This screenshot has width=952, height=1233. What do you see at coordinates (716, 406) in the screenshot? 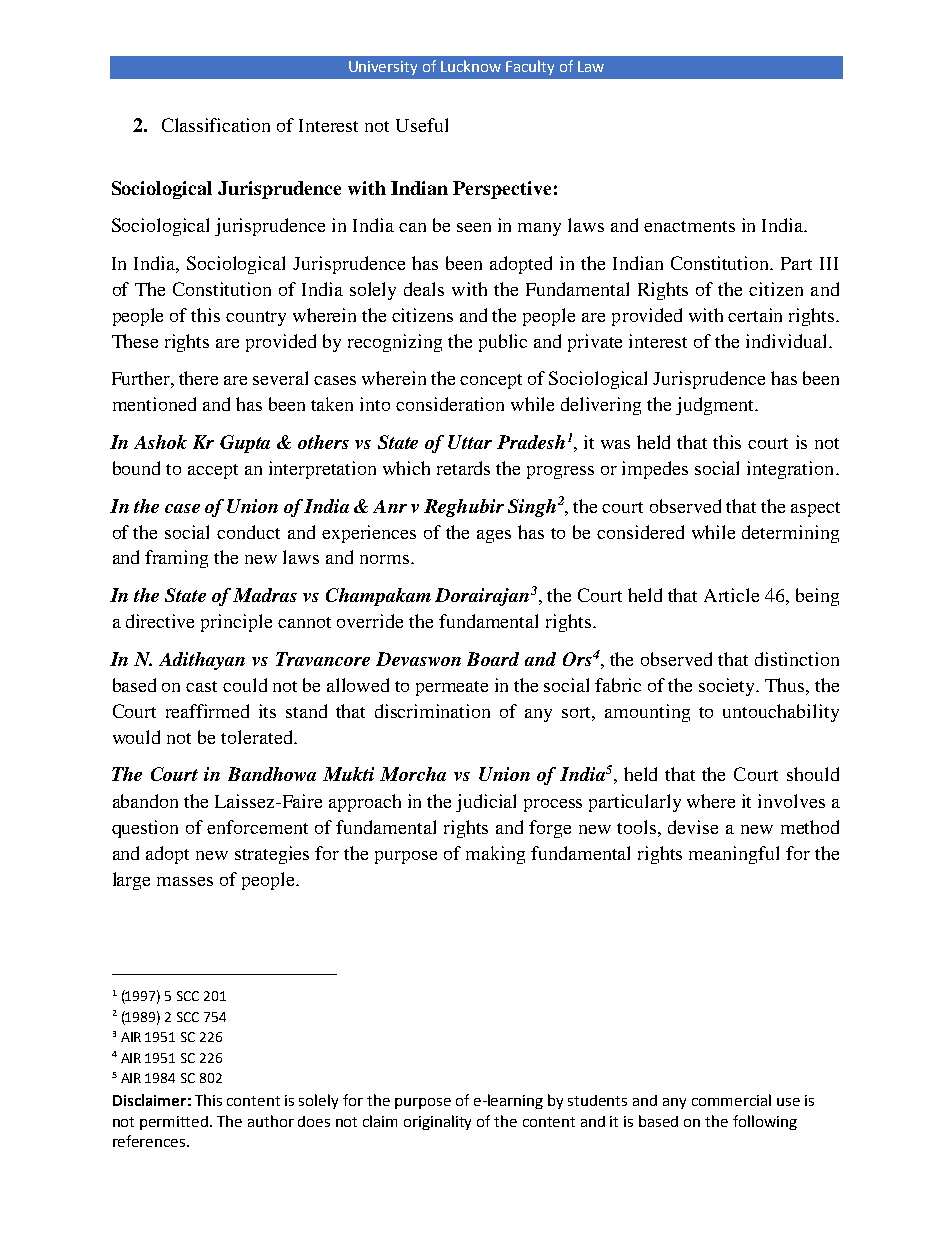
I see `judgment` at bounding box center [716, 406].
